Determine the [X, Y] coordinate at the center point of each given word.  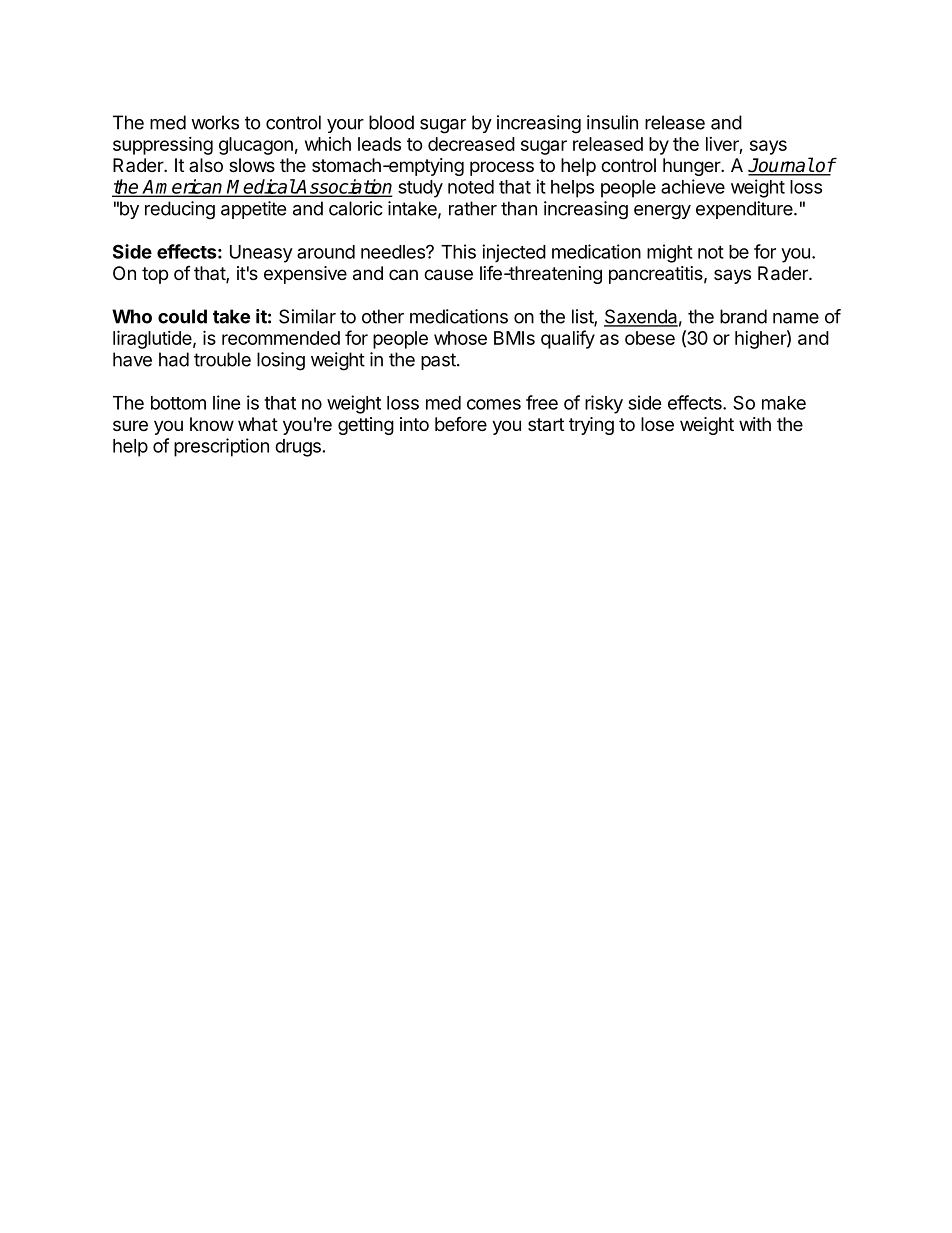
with [755, 424]
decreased [471, 144]
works [215, 122]
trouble [222, 359]
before [461, 424]
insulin [612, 122]
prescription [221, 447]
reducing [180, 210]
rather [473, 208]
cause [448, 275]
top [155, 275]
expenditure [745, 210]
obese [650, 338]
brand [743, 316]
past [439, 361]
